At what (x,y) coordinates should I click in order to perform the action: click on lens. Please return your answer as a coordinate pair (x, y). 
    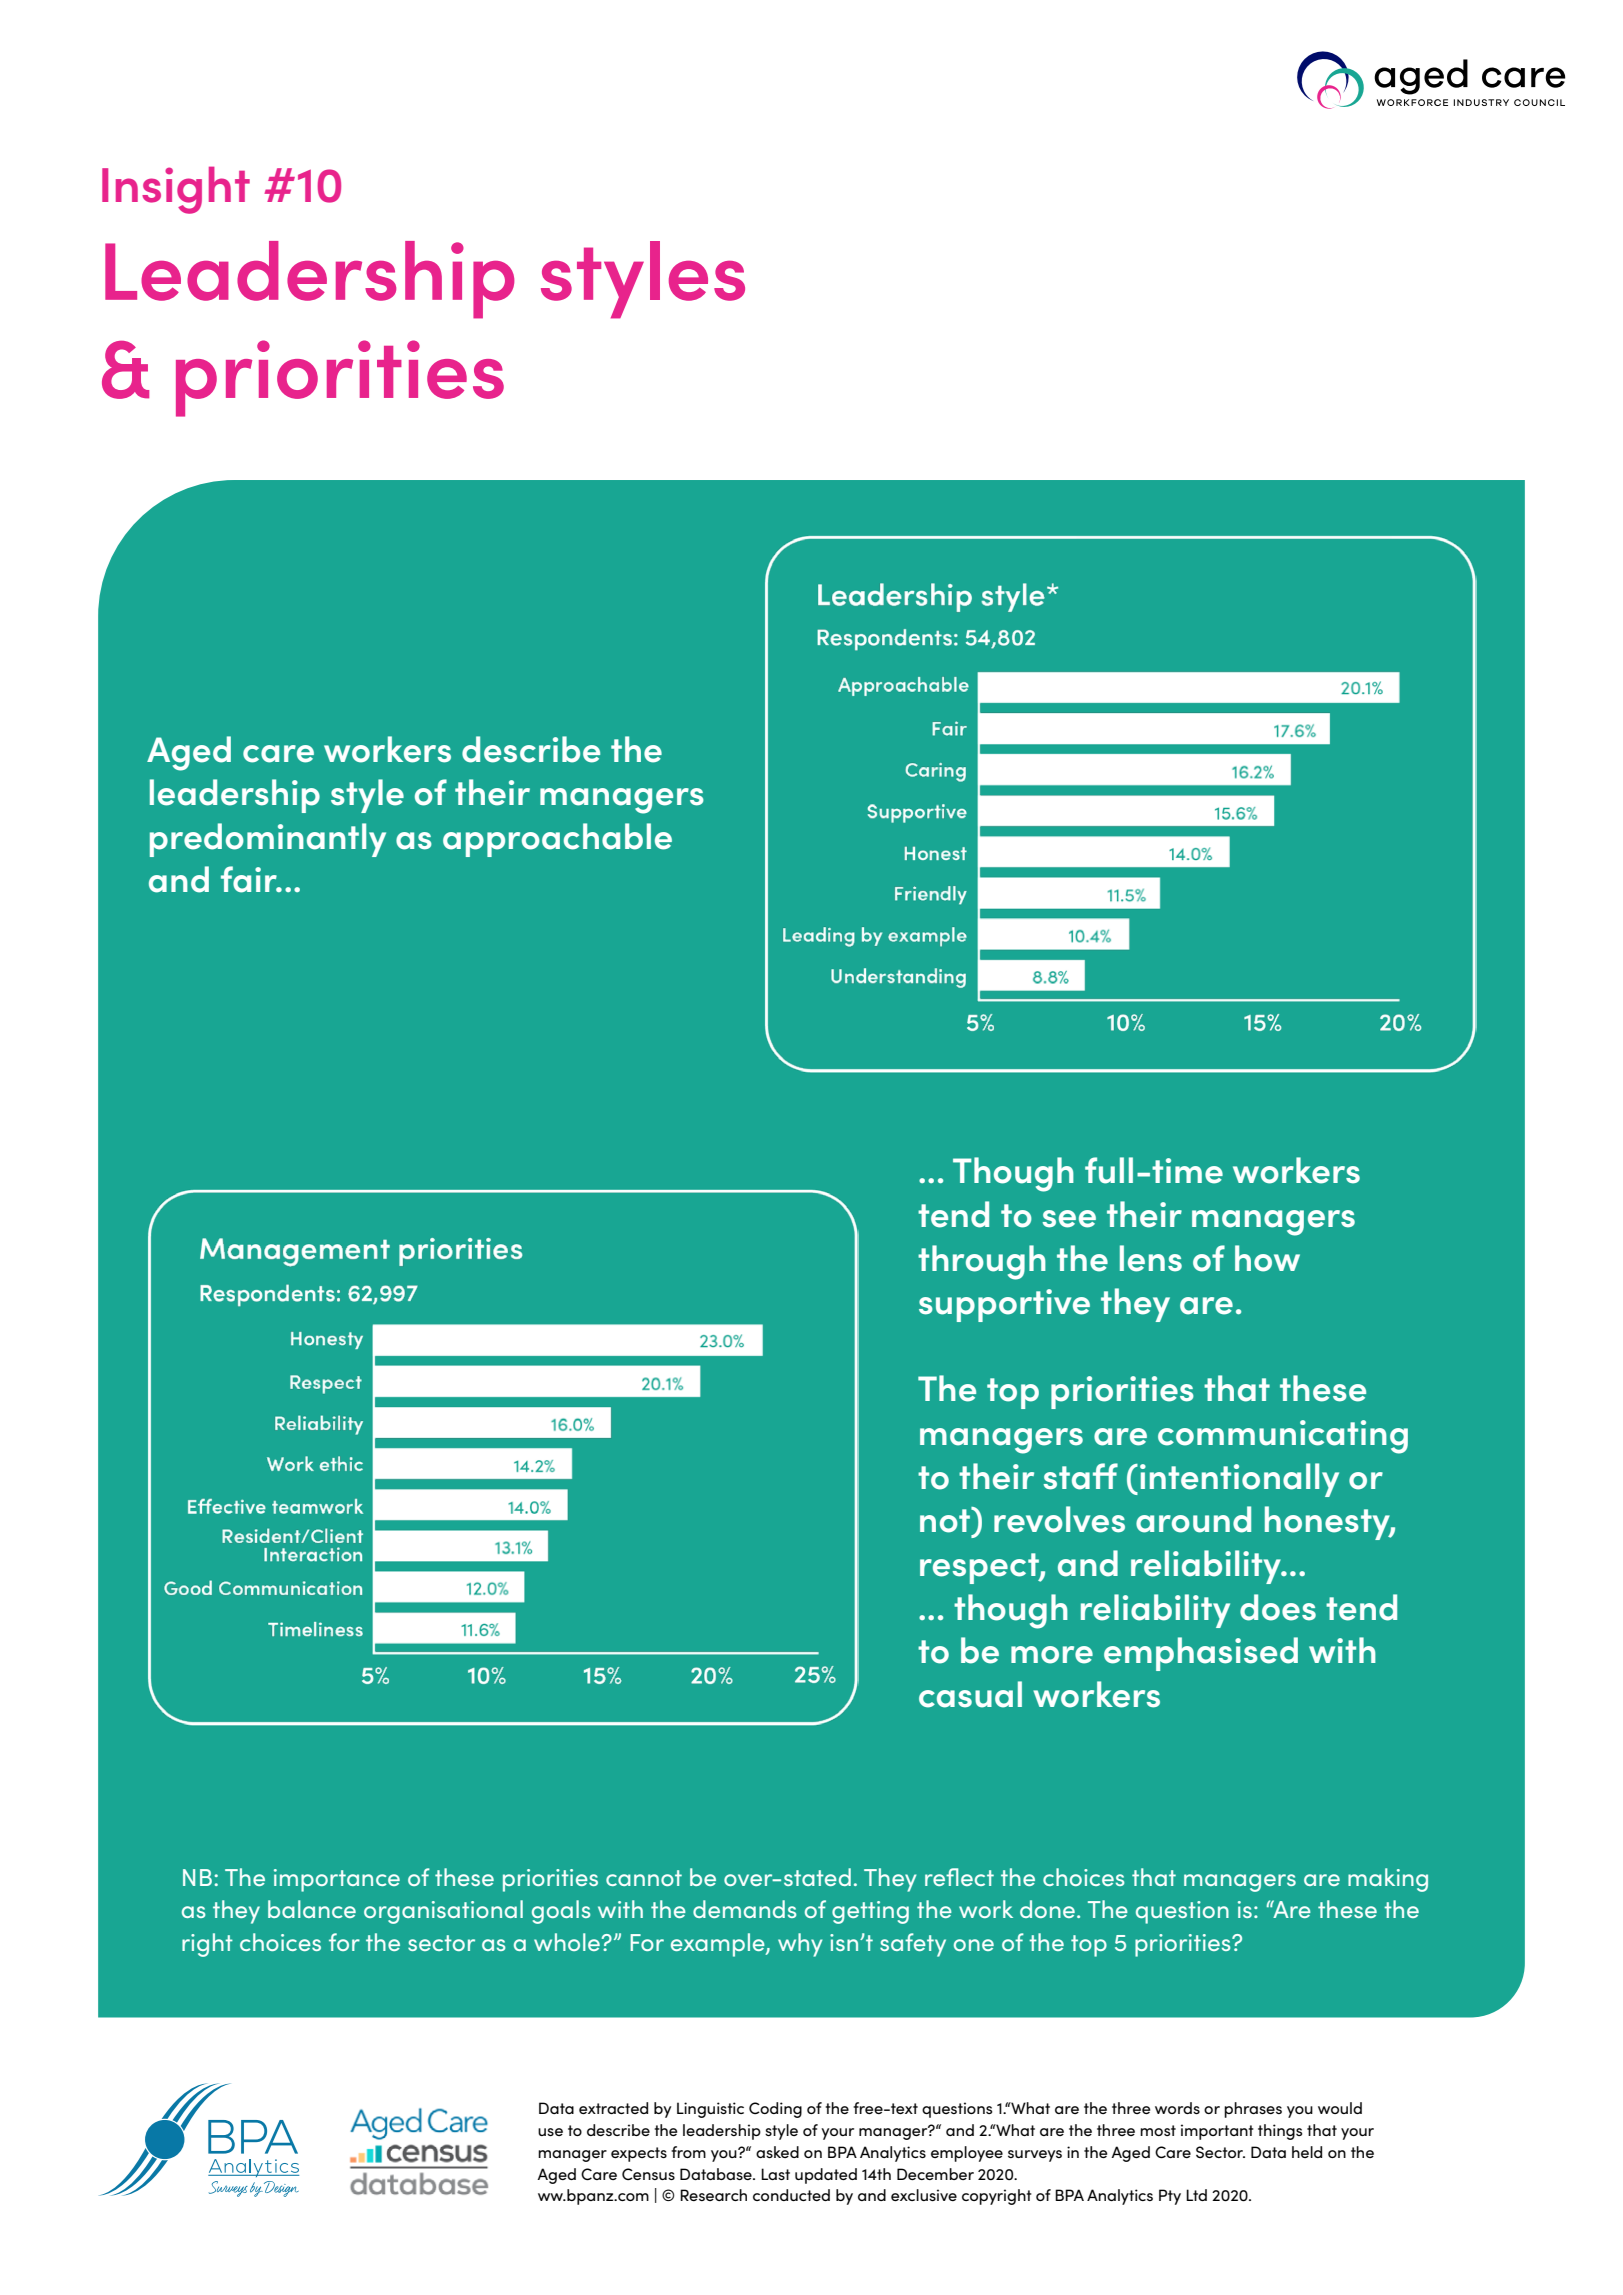
    Looking at the image, I should click on (1151, 1258).
